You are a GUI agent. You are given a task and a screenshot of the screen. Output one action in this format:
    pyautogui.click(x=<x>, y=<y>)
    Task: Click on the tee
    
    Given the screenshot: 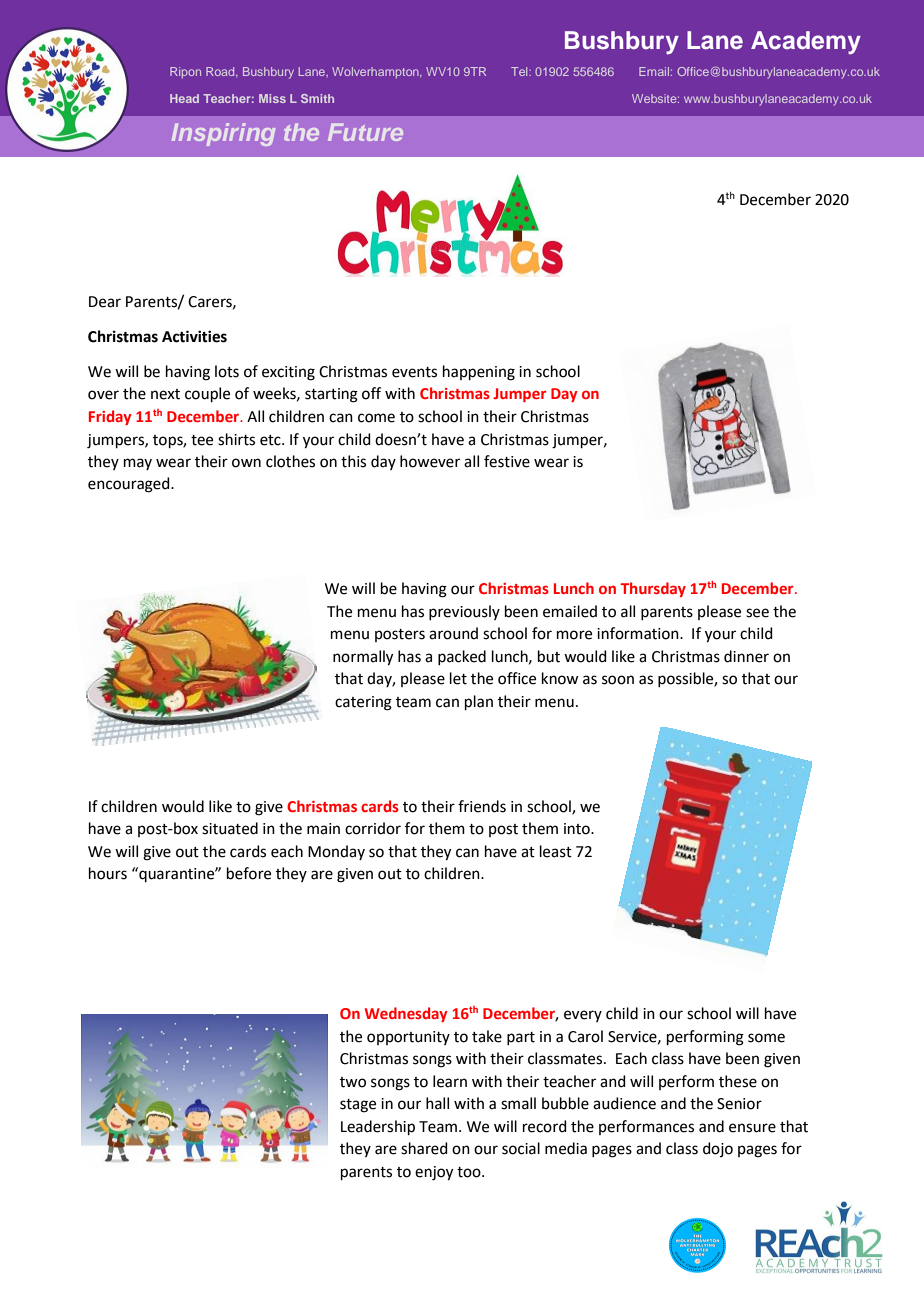 What is the action you would take?
    pyautogui.click(x=202, y=440)
